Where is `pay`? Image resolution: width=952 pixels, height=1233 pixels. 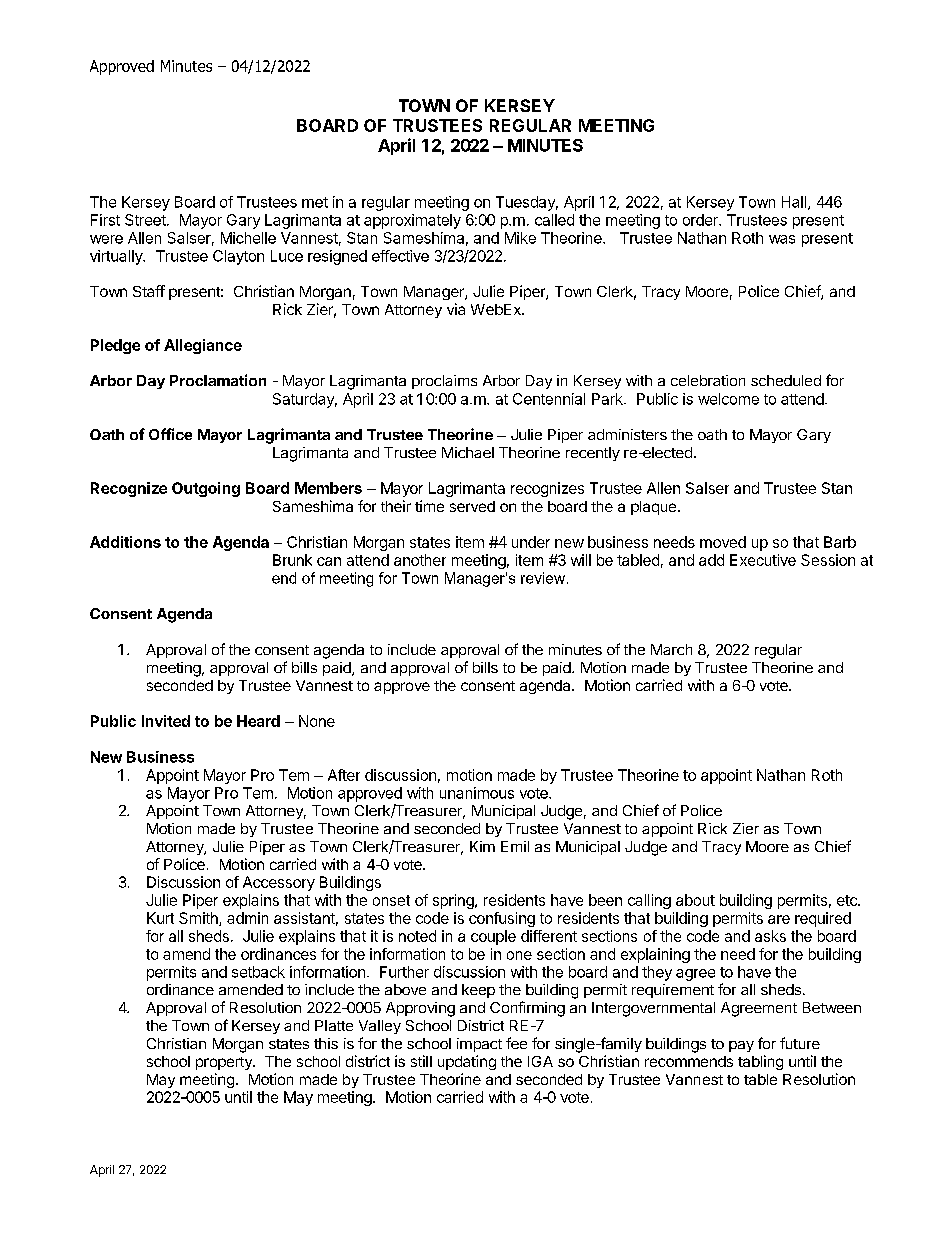 pay is located at coordinates (741, 1046).
